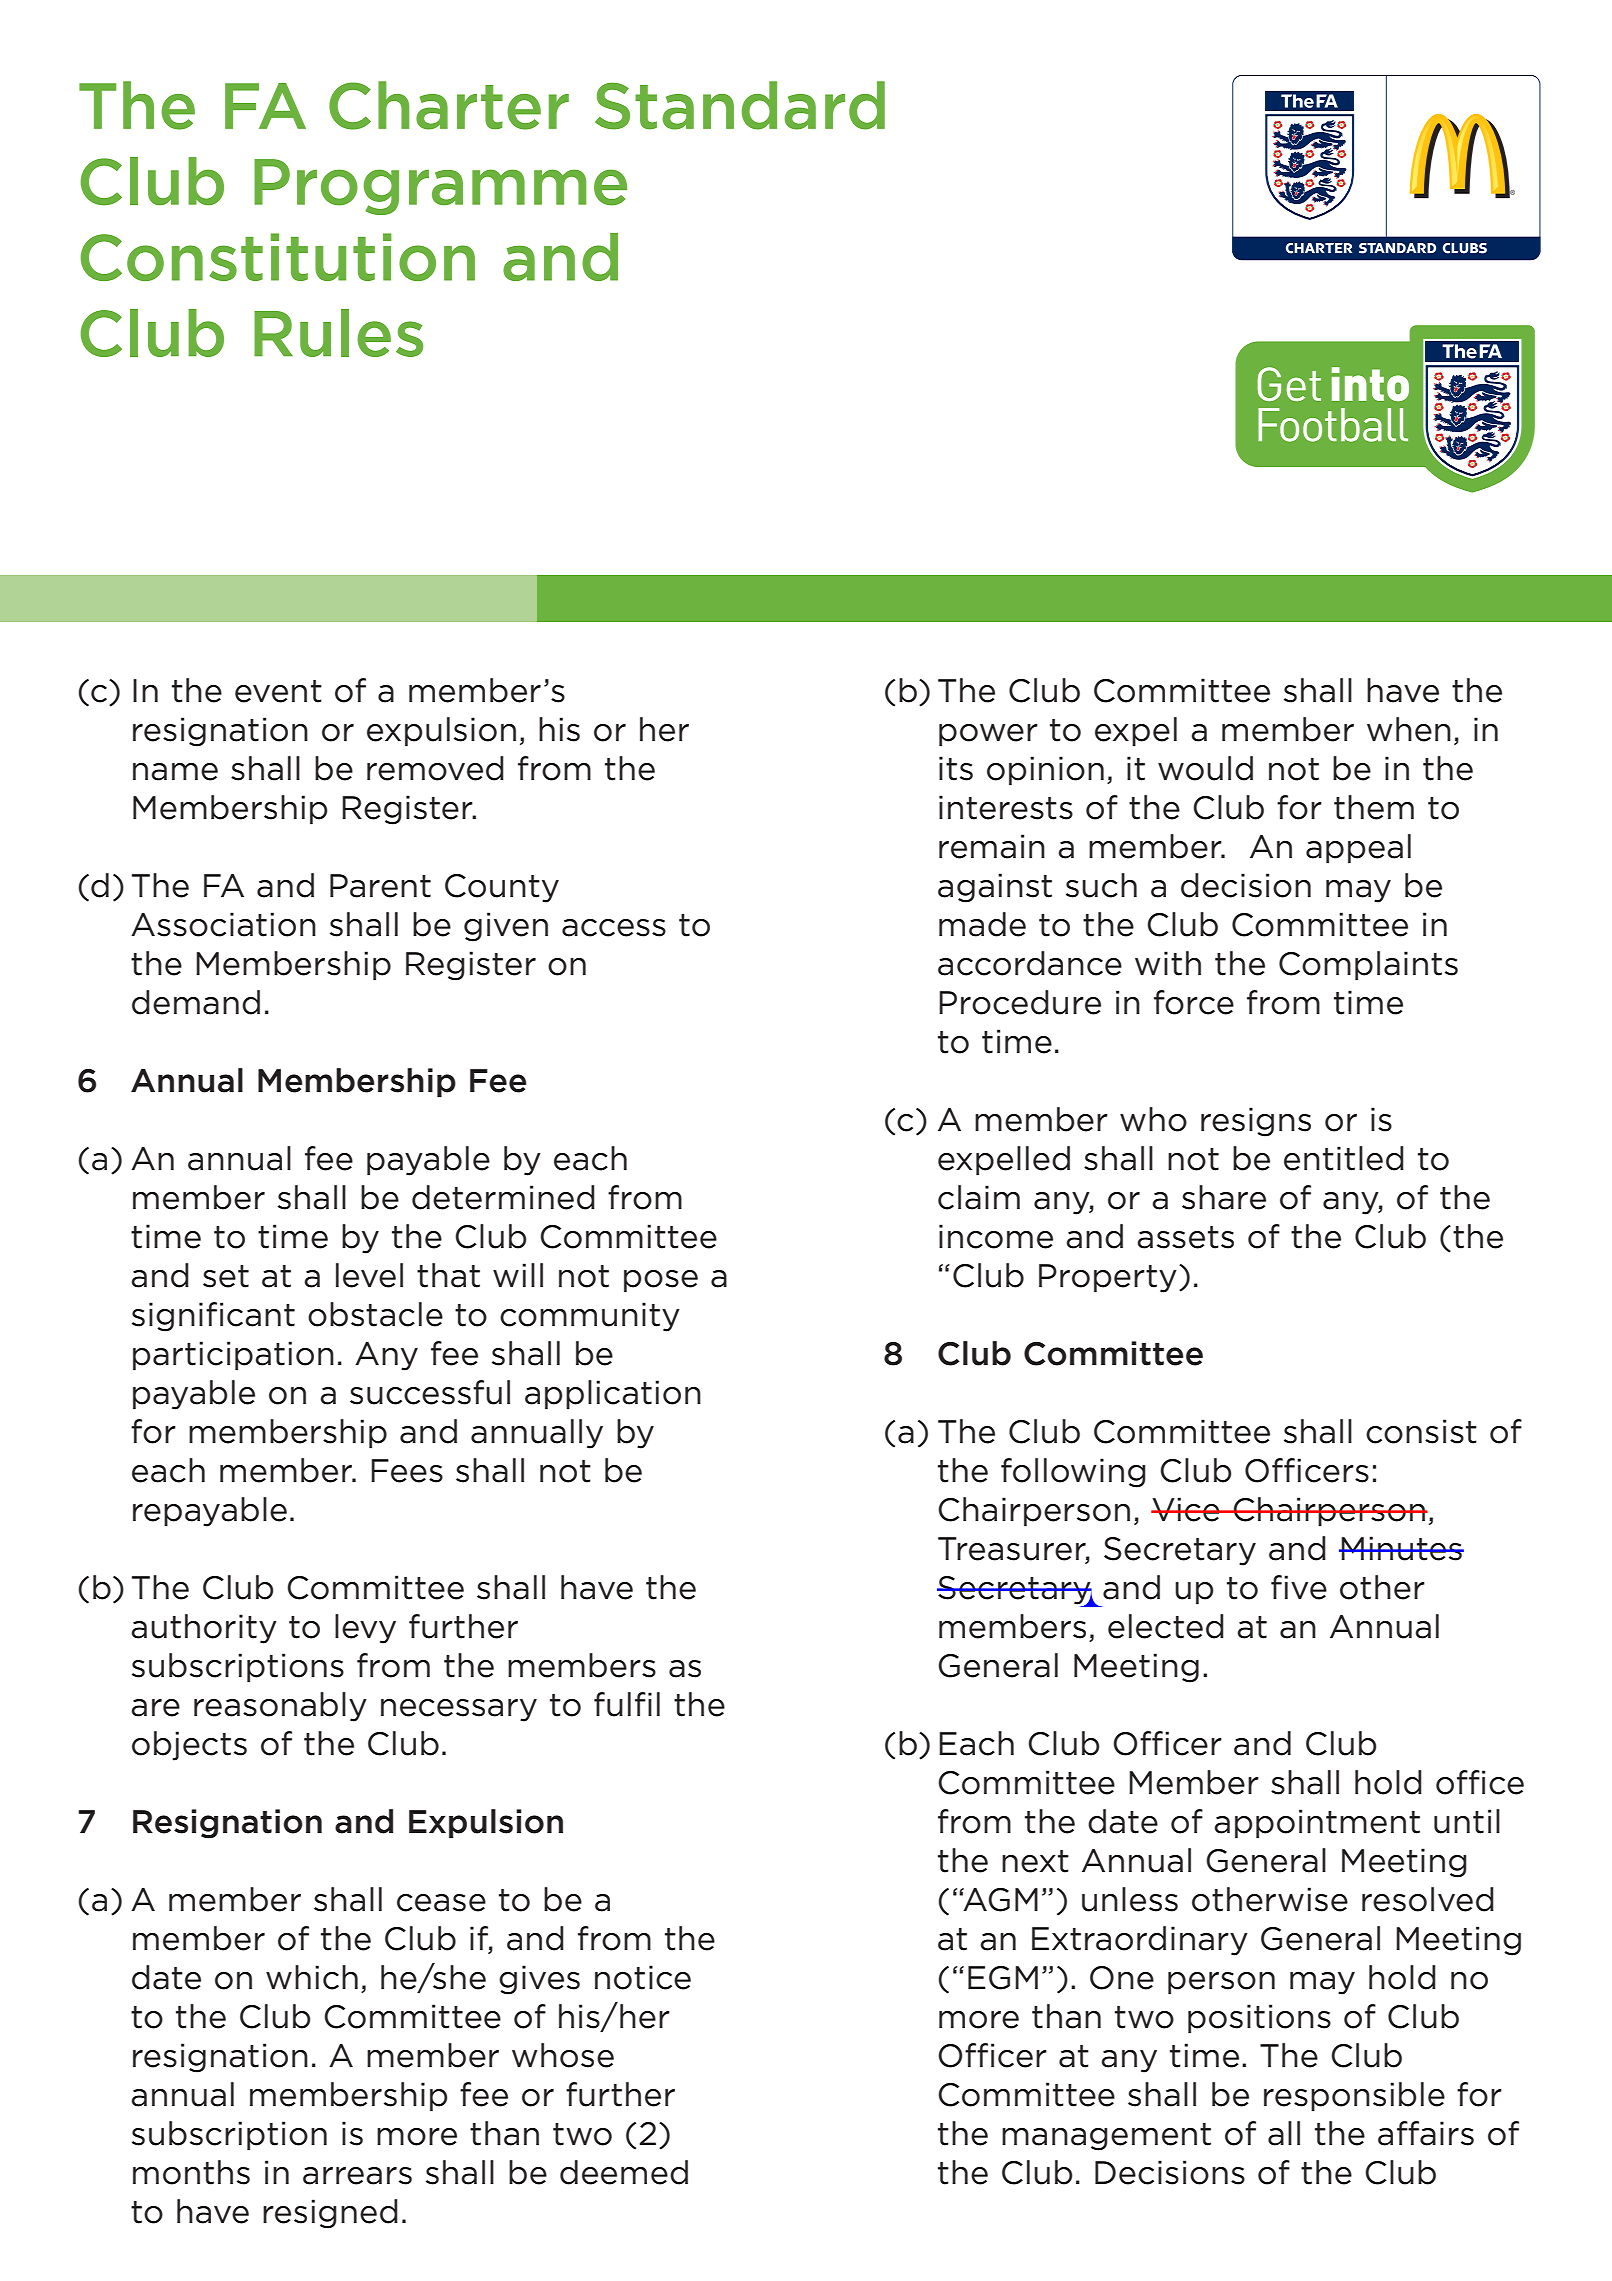 The width and height of the screenshot is (1612, 2281). What do you see at coordinates (440, 187) in the screenshot?
I see `Programme` at bounding box center [440, 187].
